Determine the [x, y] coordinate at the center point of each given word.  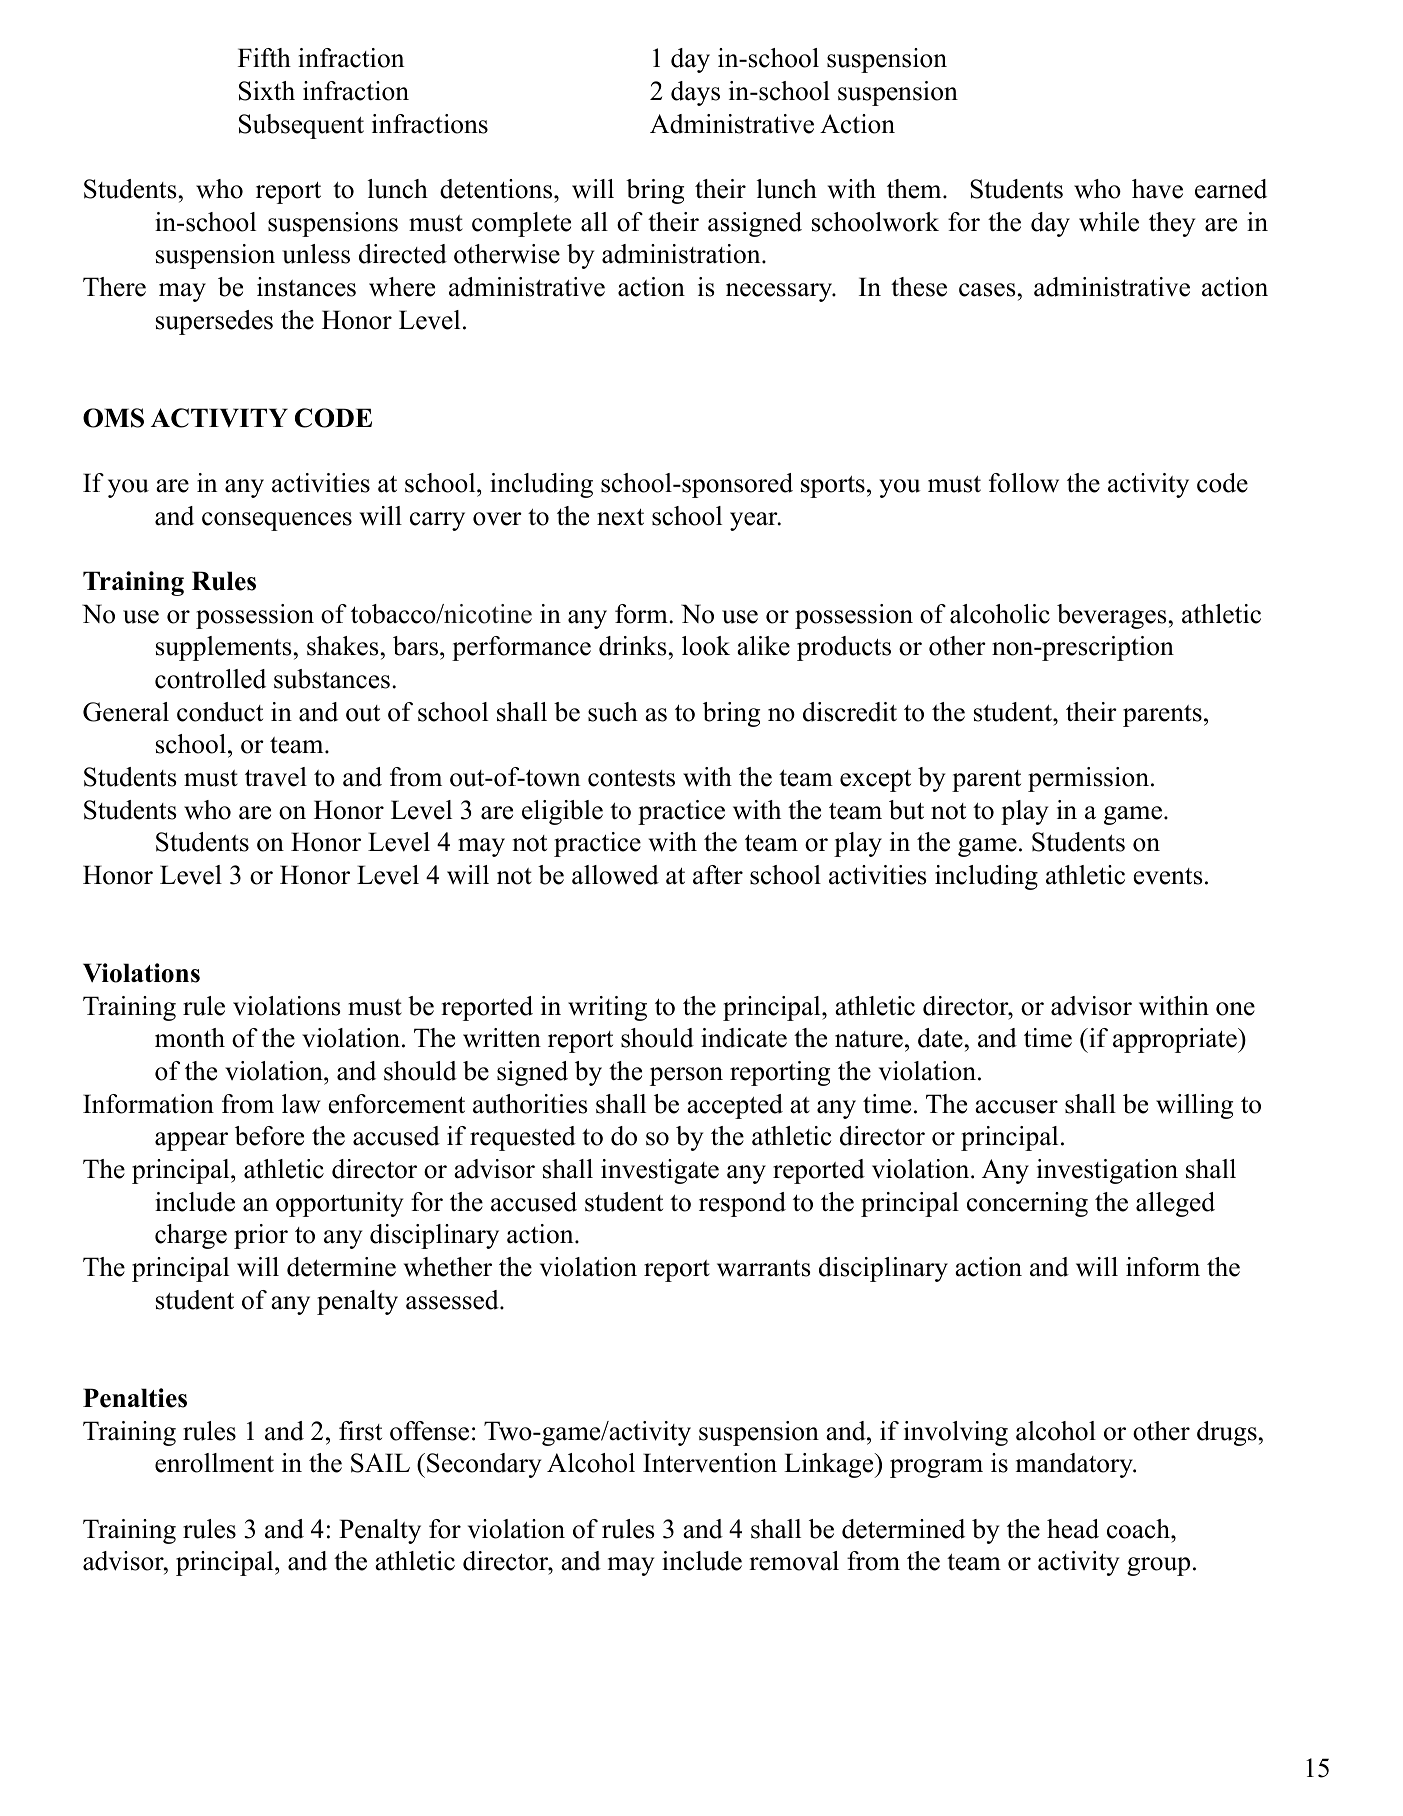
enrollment [214, 1463]
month [190, 1038]
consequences [277, 521]
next [620, 517]
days [695, 93]
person [686, 1076]
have [1157, 189]
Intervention [710, 1463]
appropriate [1175, 1040]
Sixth [267, 91]
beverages [1112, 616]
